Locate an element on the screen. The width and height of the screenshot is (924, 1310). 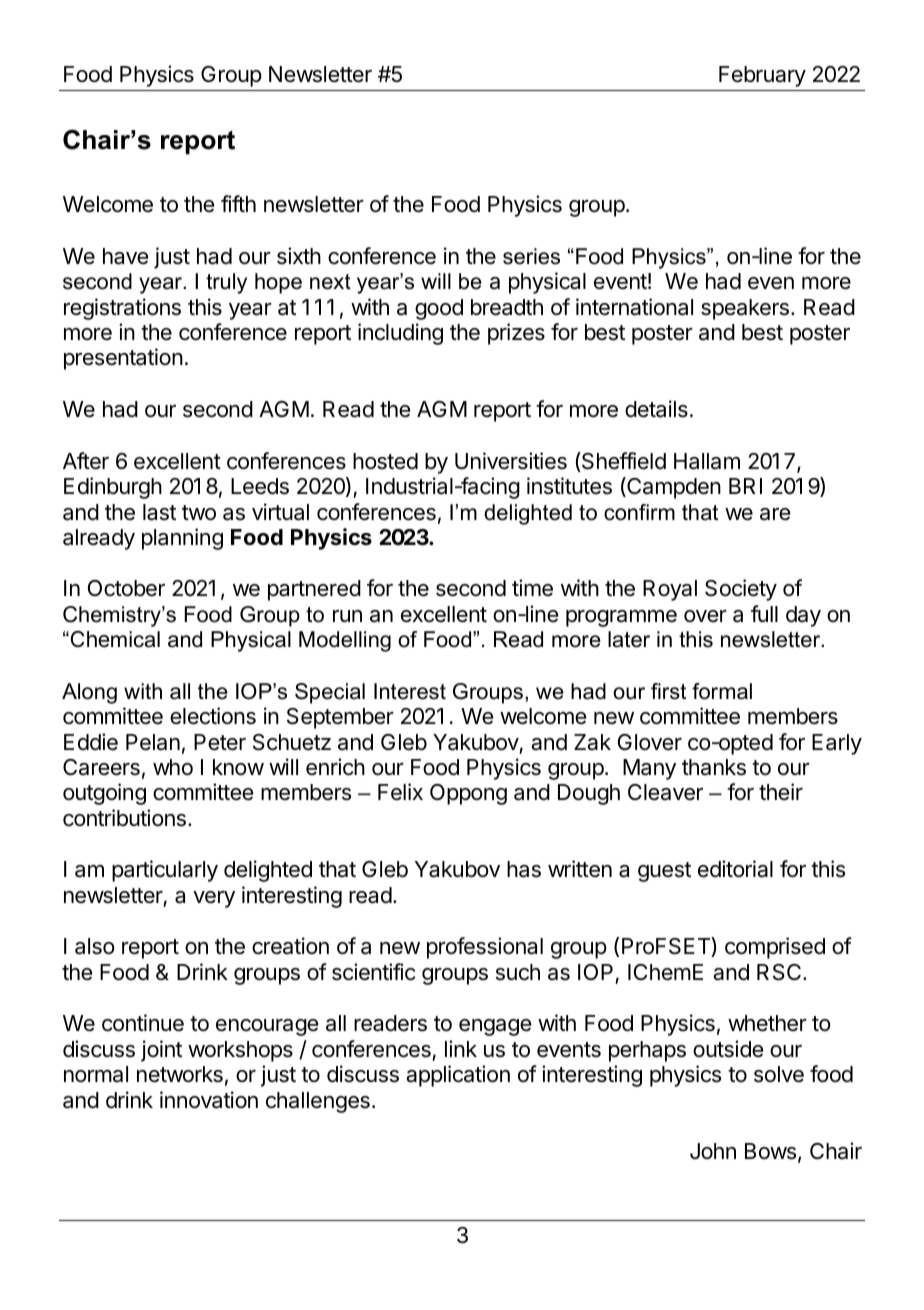
application is located at coordinates (458, 1076).
